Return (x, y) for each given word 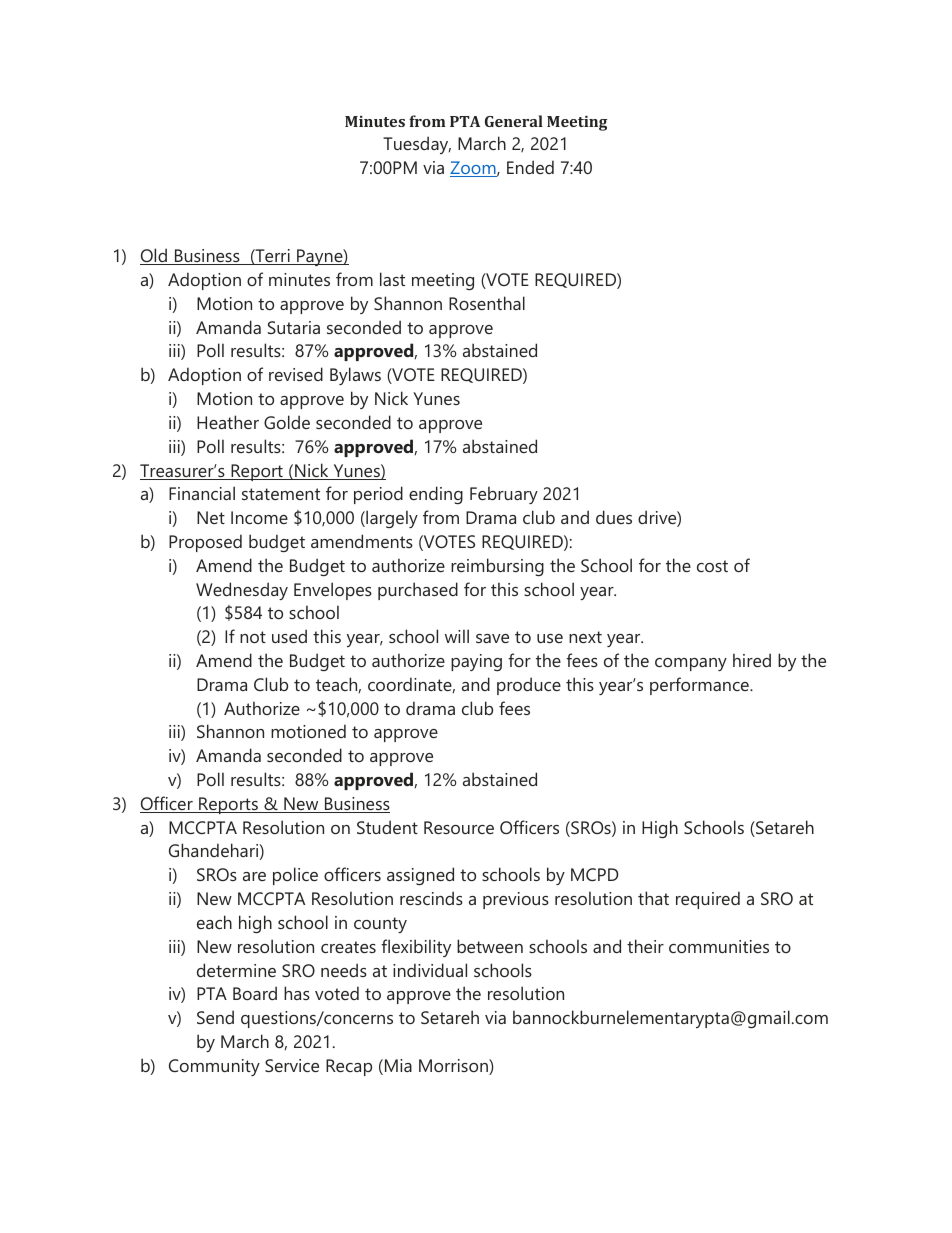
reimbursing (497, 567)
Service (292, 1065)
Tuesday (417, 145)
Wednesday (242, 591)
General (514, 121)
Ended (530, 167)
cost (712, 566)
